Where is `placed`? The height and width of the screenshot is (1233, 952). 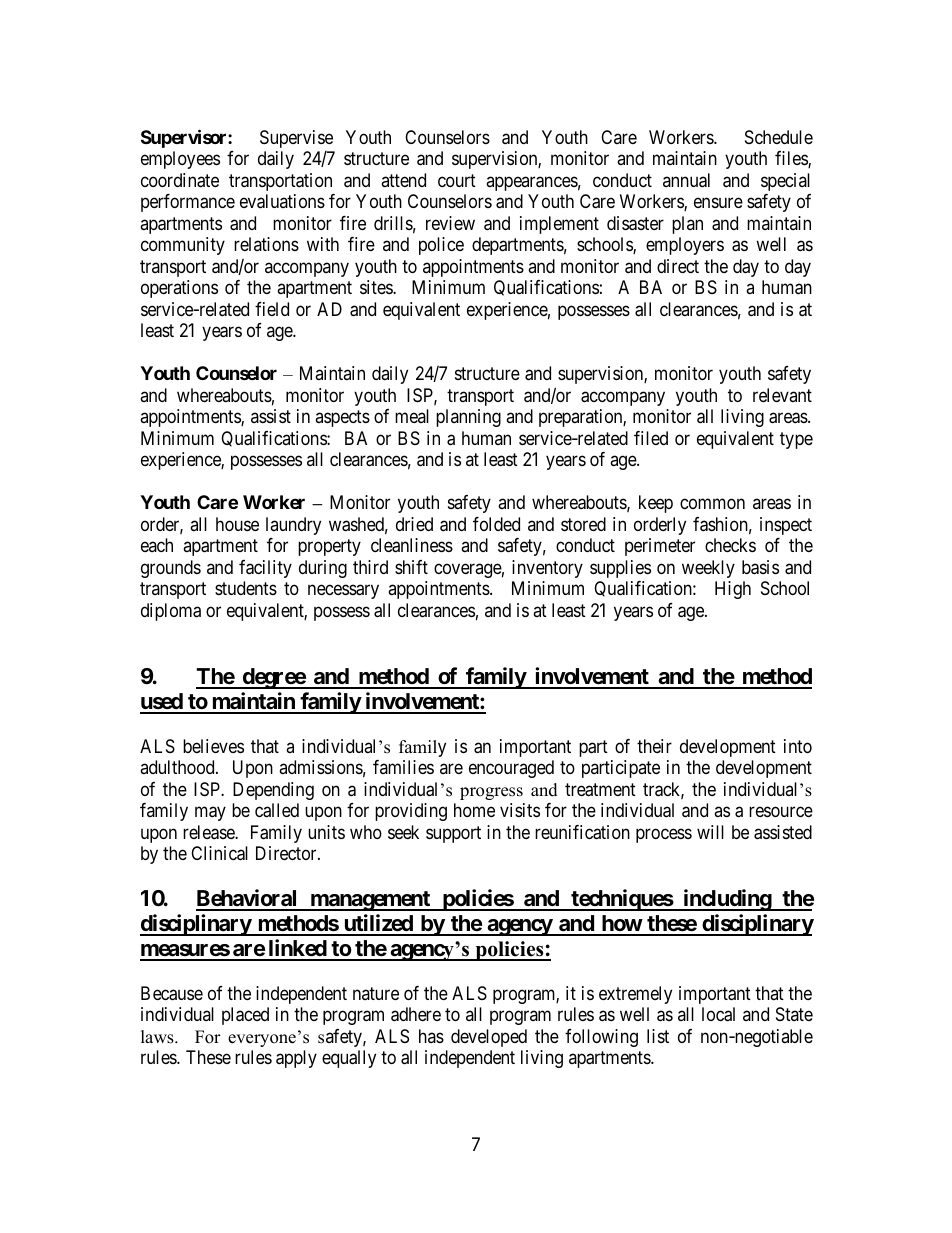
placed is located at coordinates (245, 1016).
